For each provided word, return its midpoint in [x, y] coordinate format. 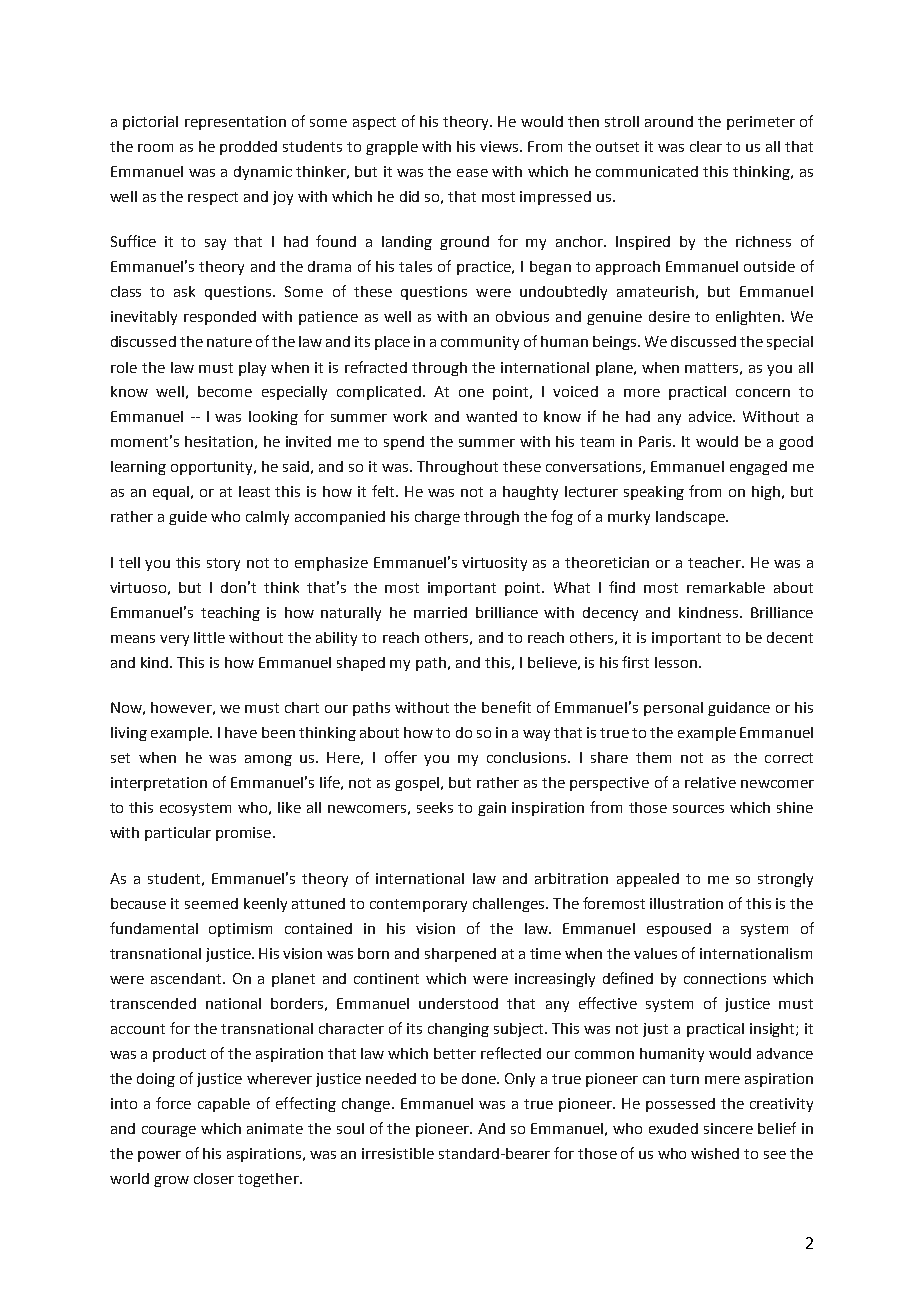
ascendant [187, 978]
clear [706, 146]
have [241, 732]
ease [472, 173]
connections [725, 978]
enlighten [748, 318]
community [480, 343]
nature [229, 342]
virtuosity [494, 564]
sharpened [460, 955]
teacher [715, 562]
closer [214, 1178]
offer [401, 757]
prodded [248, 148]
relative [710, 782]
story [223, 564]
